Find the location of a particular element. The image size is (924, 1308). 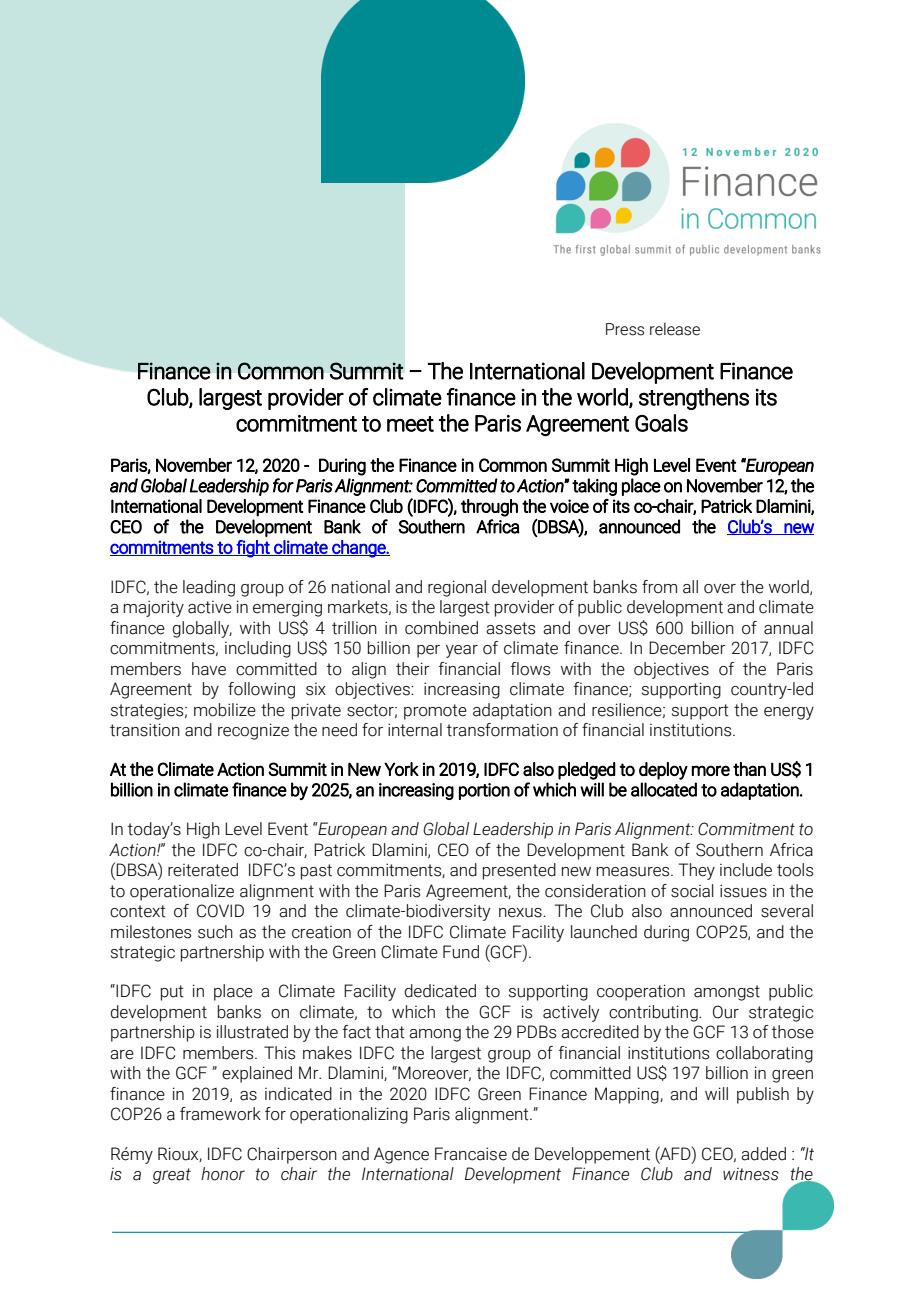

added is located at coordinates (763, 1154).
